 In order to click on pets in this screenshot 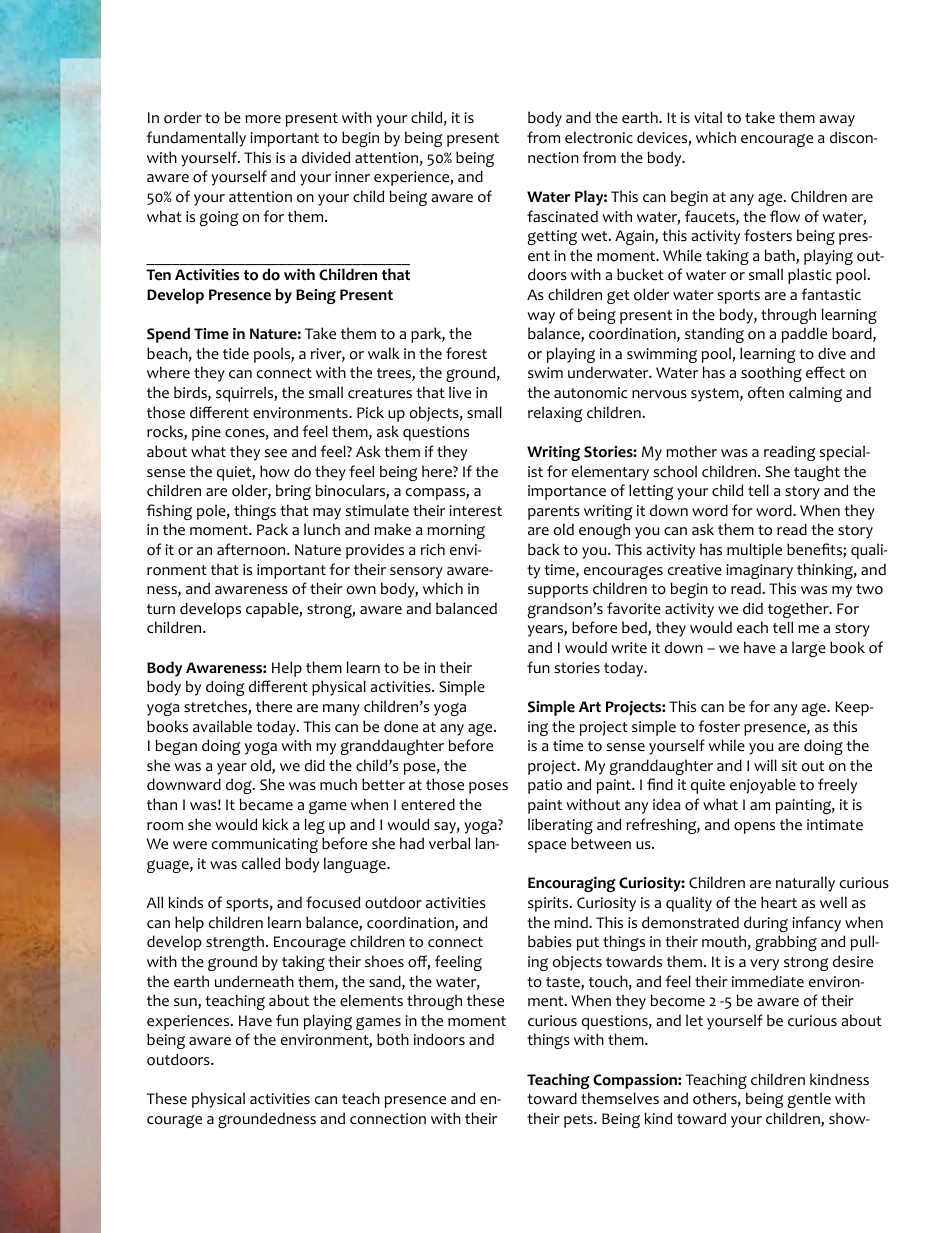, I will do `click(579, 1121)`.
